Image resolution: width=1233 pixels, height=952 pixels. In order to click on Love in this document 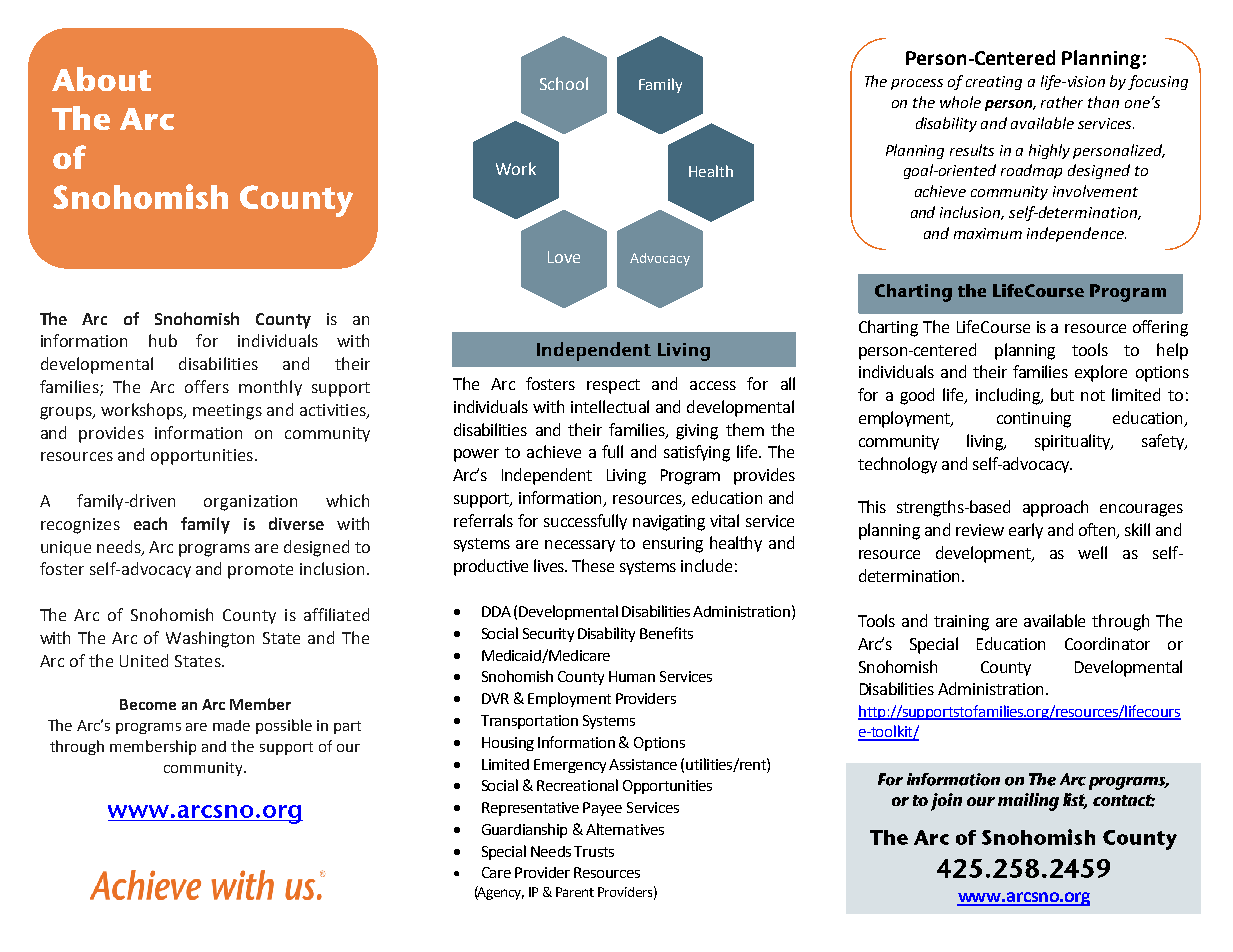, I will do `click(564, 257)`.
